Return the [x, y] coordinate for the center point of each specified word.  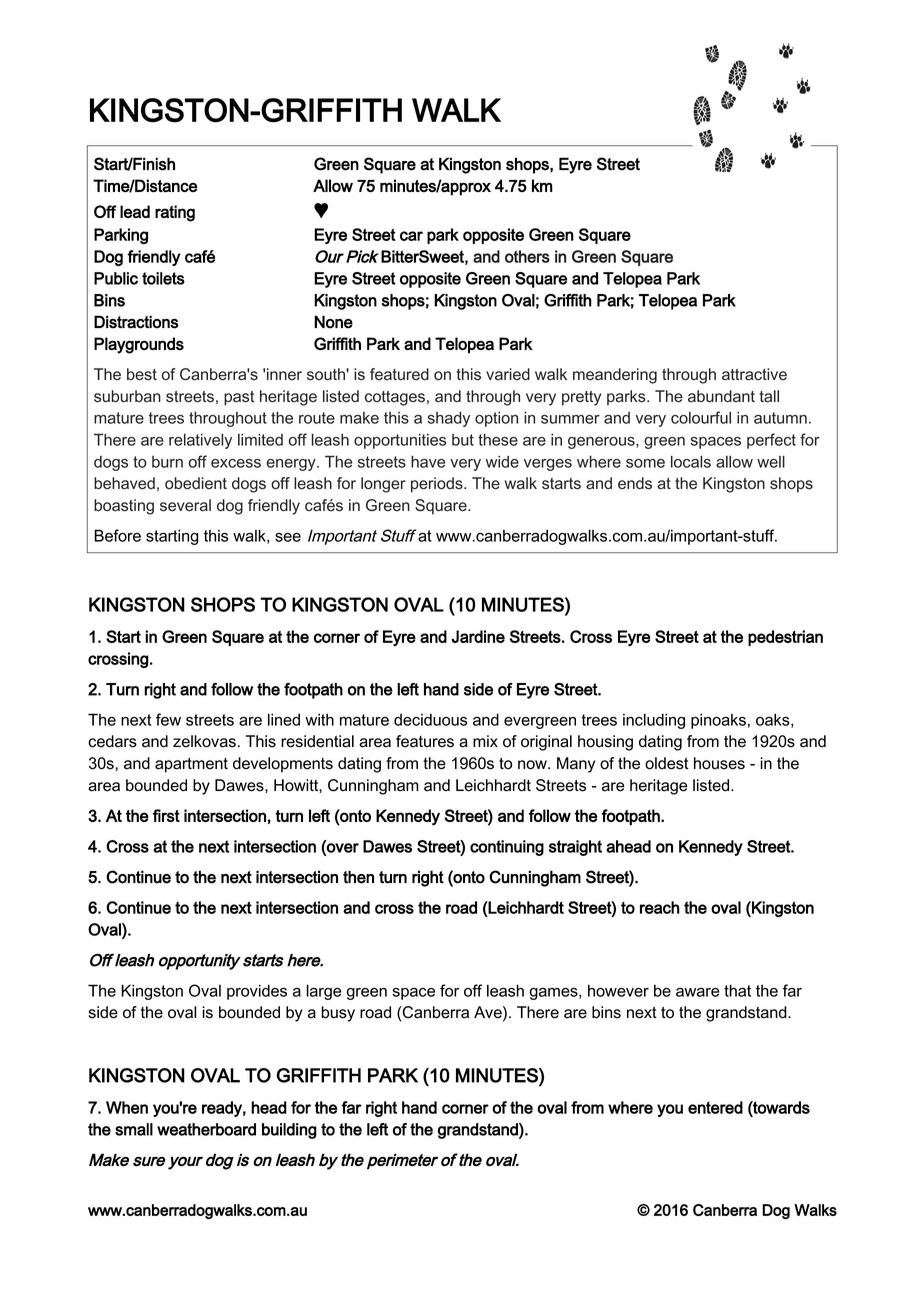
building [289, 1131]
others [527, 256]
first [166, 815]
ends [635, 483]
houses [719, 763]
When [127, 1107]
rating [175, 213]
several [185, 505]
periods [438, 485]
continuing [507, 848]
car [411, 236]
